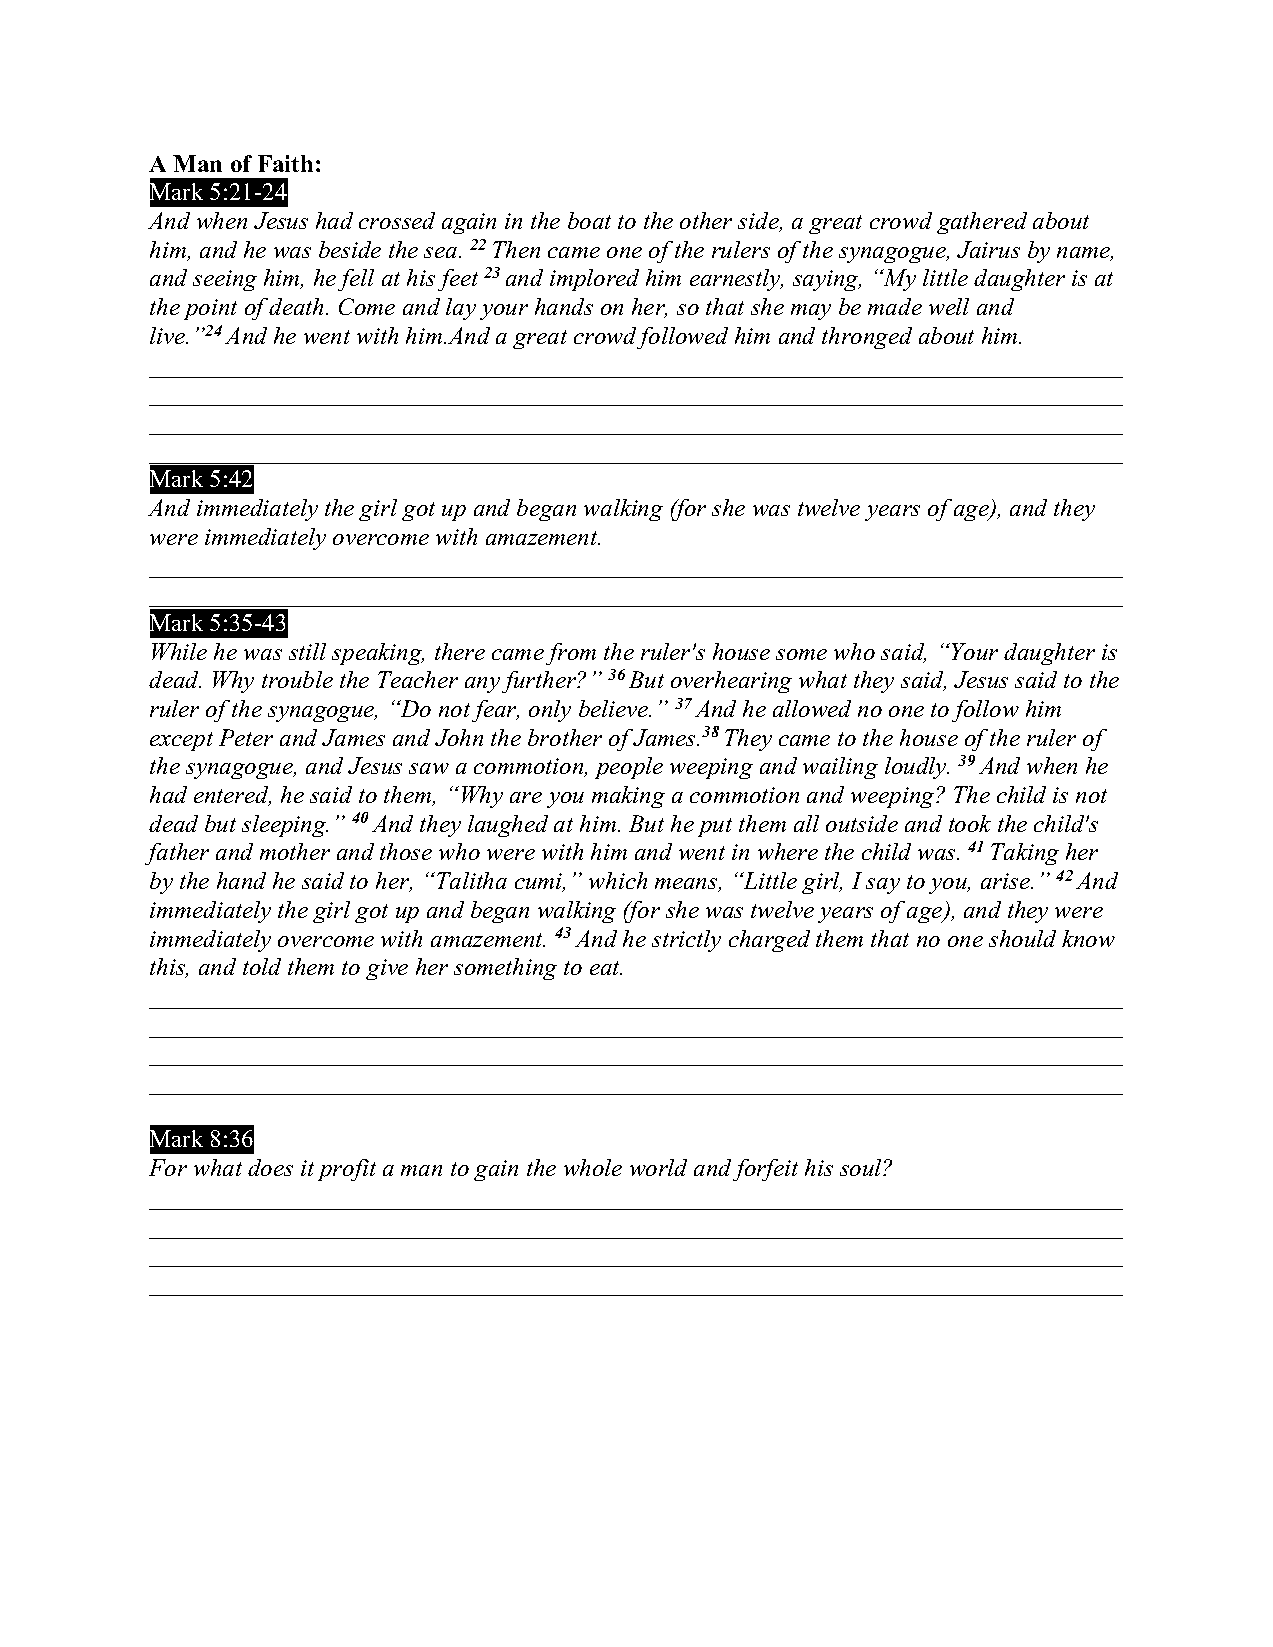 The image size is (1273, 1647). I want to click on world, so click(658, 1167).
